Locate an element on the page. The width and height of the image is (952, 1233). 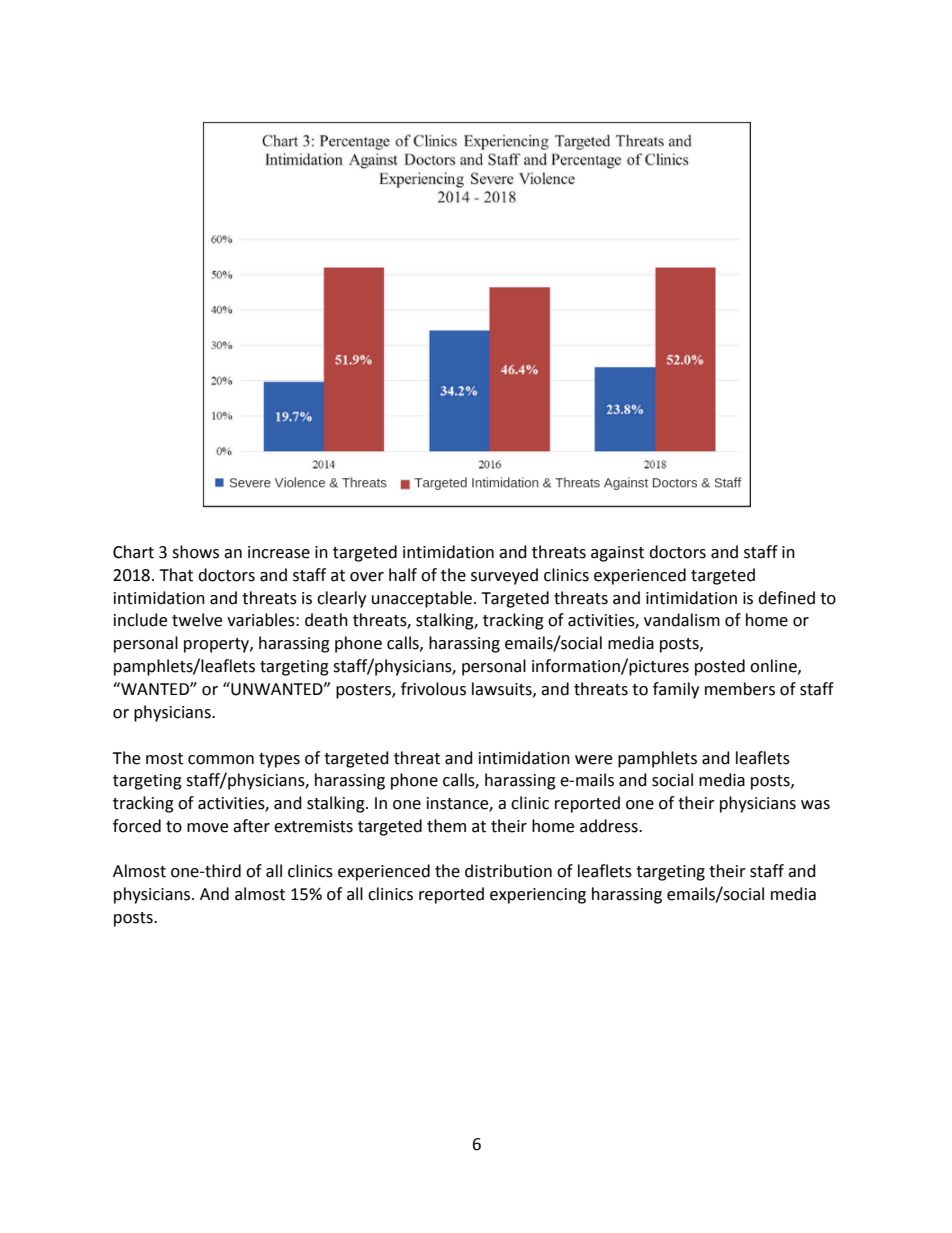
against is located at coordinates (617, 554).
